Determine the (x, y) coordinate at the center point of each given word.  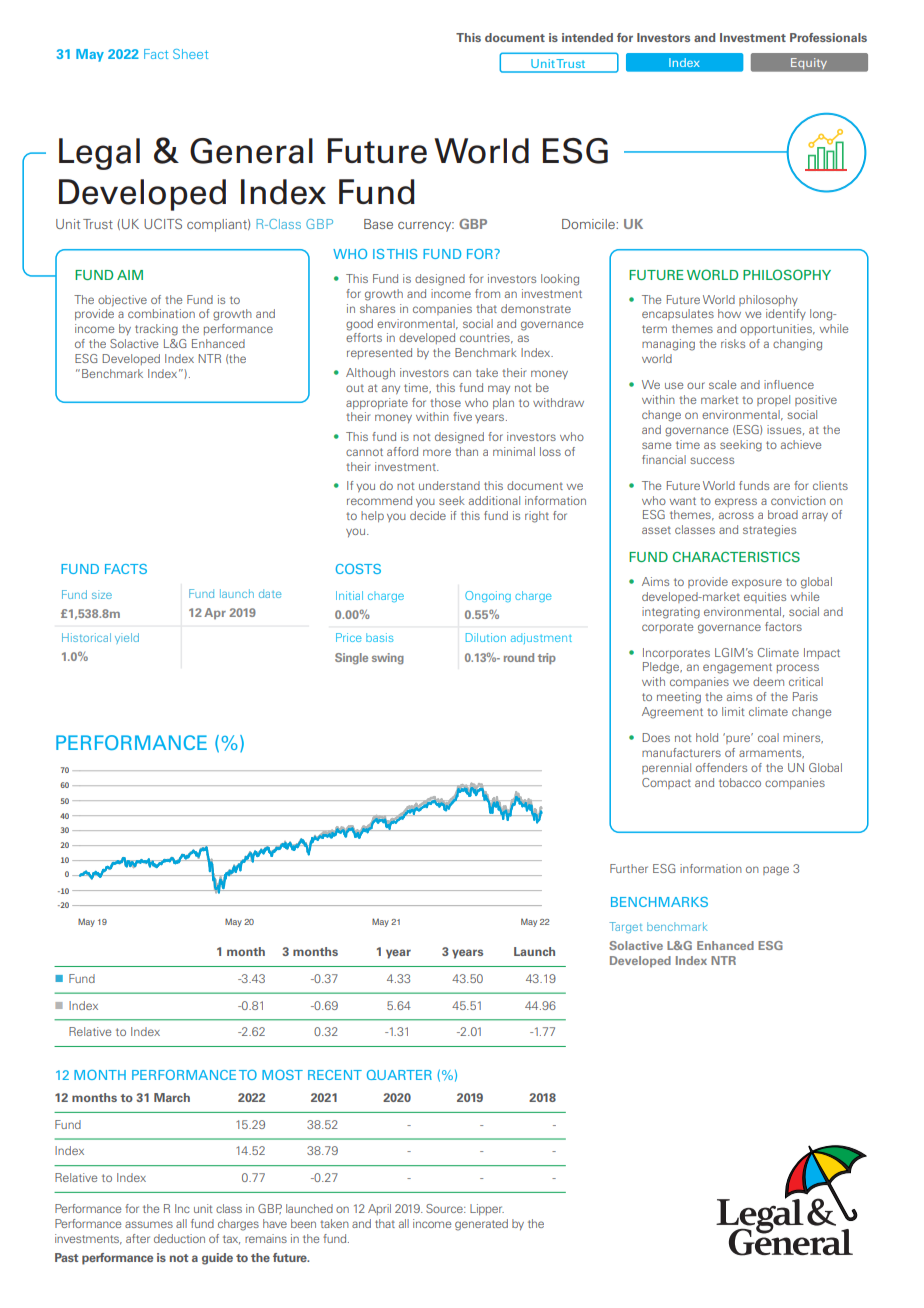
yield (127, 638)
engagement (737, 668)
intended (587, 37)
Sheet (190, 54)
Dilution (486, 637)
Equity (809, 63)
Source (445, 1208)
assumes (149, 1224)
